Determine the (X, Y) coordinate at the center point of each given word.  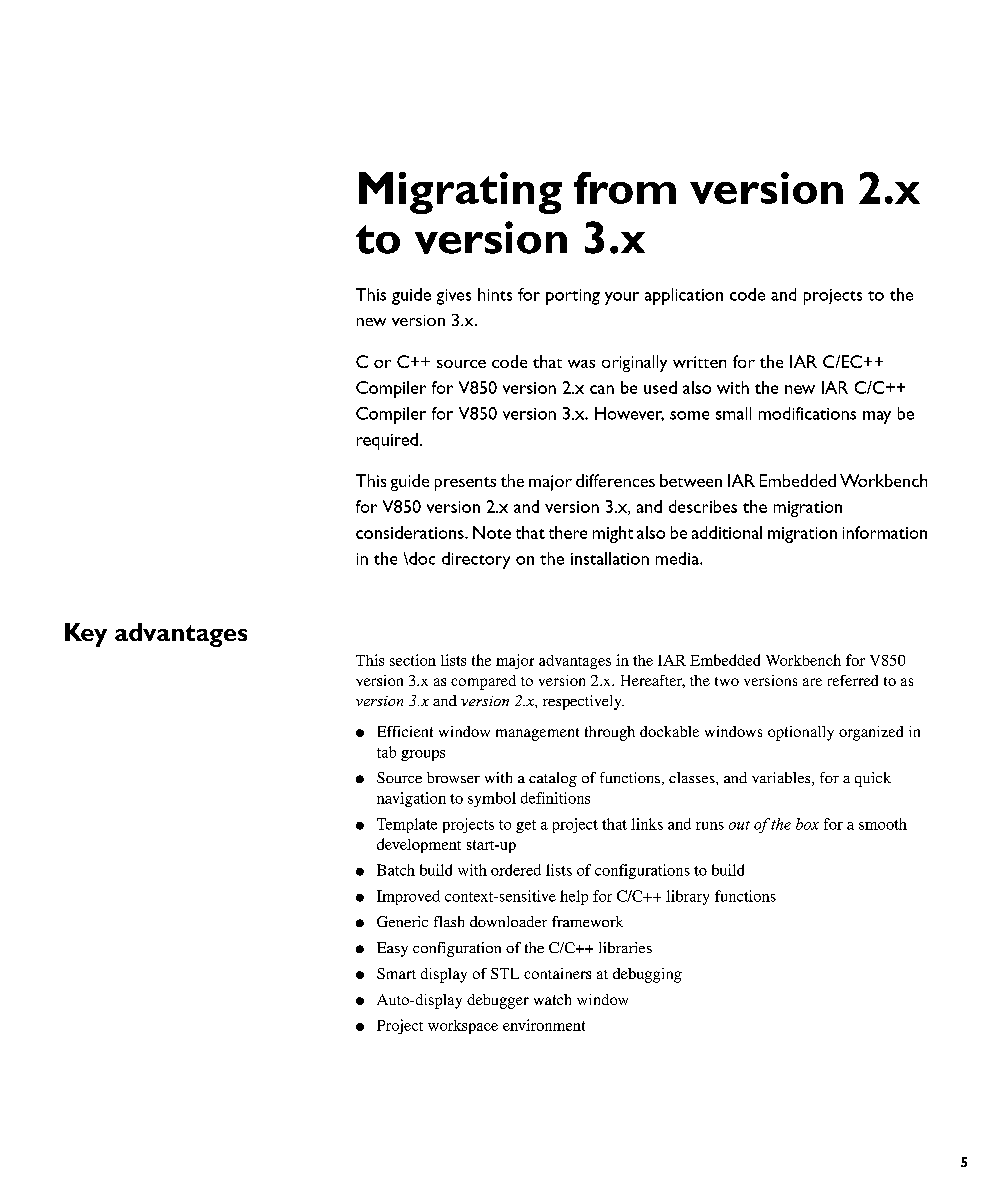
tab (386, 752)
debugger (498, 1001)
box (807, 824)
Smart (396, 973)
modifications (807, 413)
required (387, 441)
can (602, 389)
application (684, 296)
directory (476, 560)
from (625, 188)
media (678, 558)
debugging (647, 975)
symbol (492, 799)
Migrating (460, 193)
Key (86, 635)
